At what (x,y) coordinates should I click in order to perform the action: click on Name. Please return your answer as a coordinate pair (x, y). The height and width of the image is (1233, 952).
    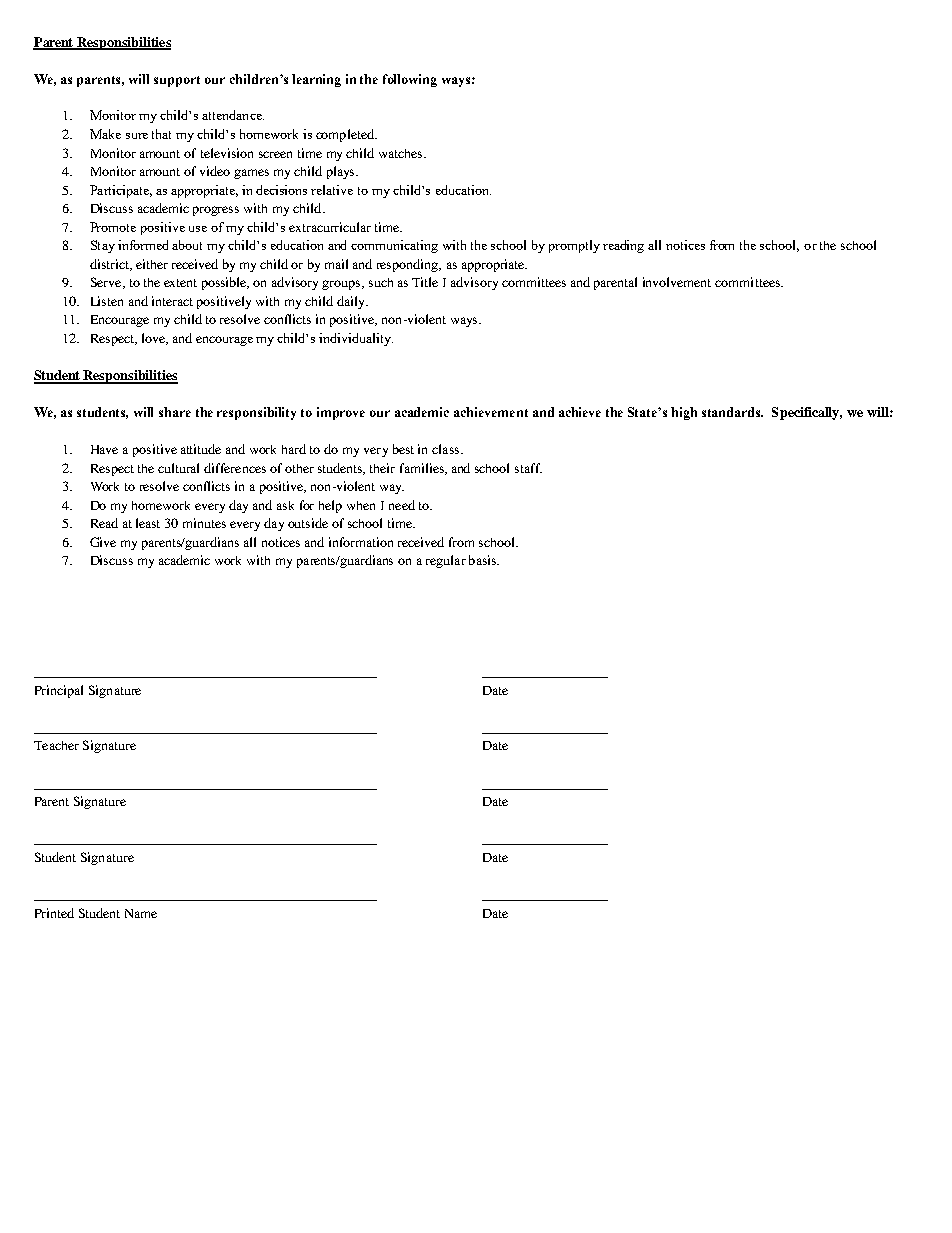
    Looking at the image, I should click on (141, 913).
